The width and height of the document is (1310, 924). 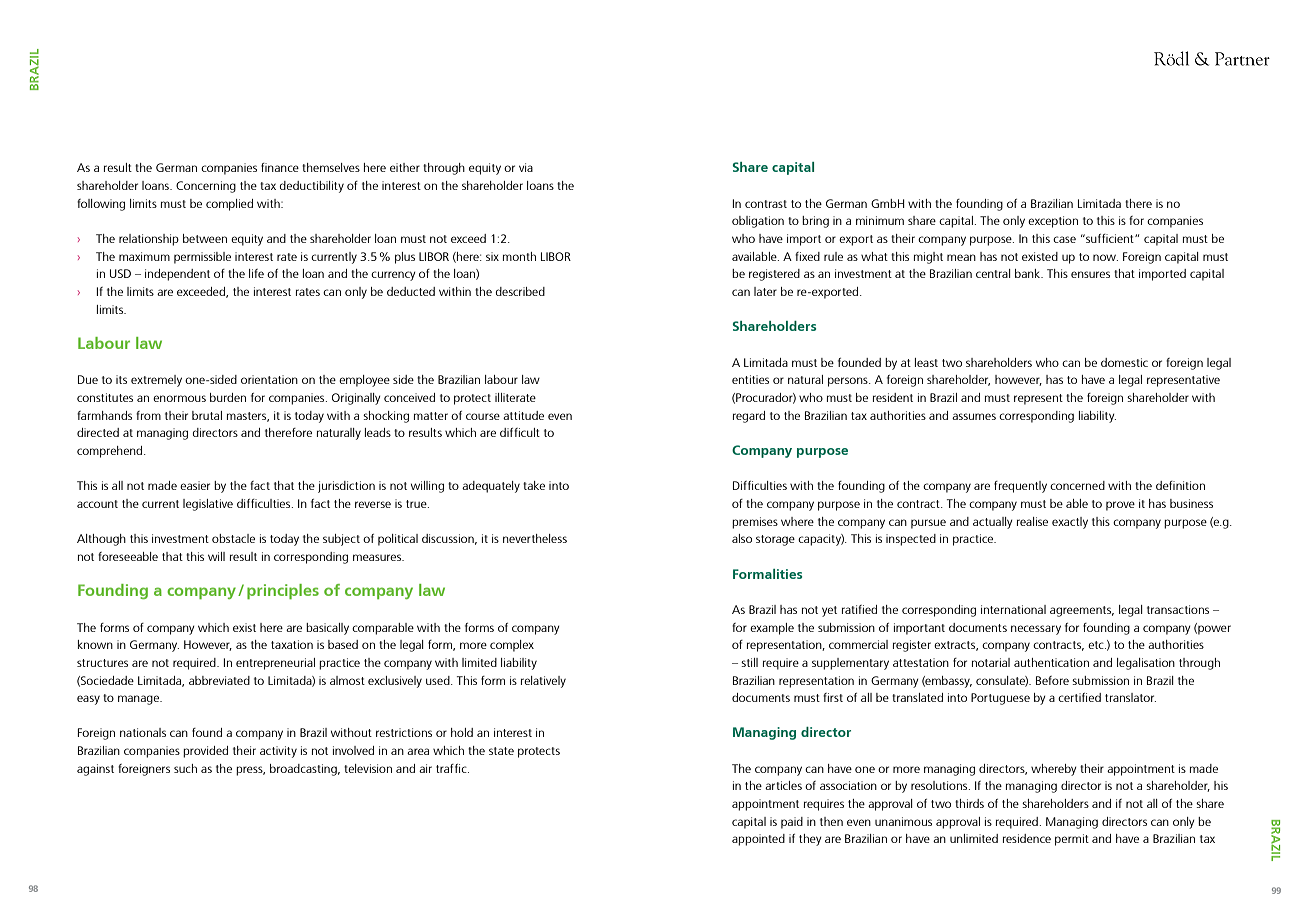 I want to click on exception, so click(x=1053, y=222).
